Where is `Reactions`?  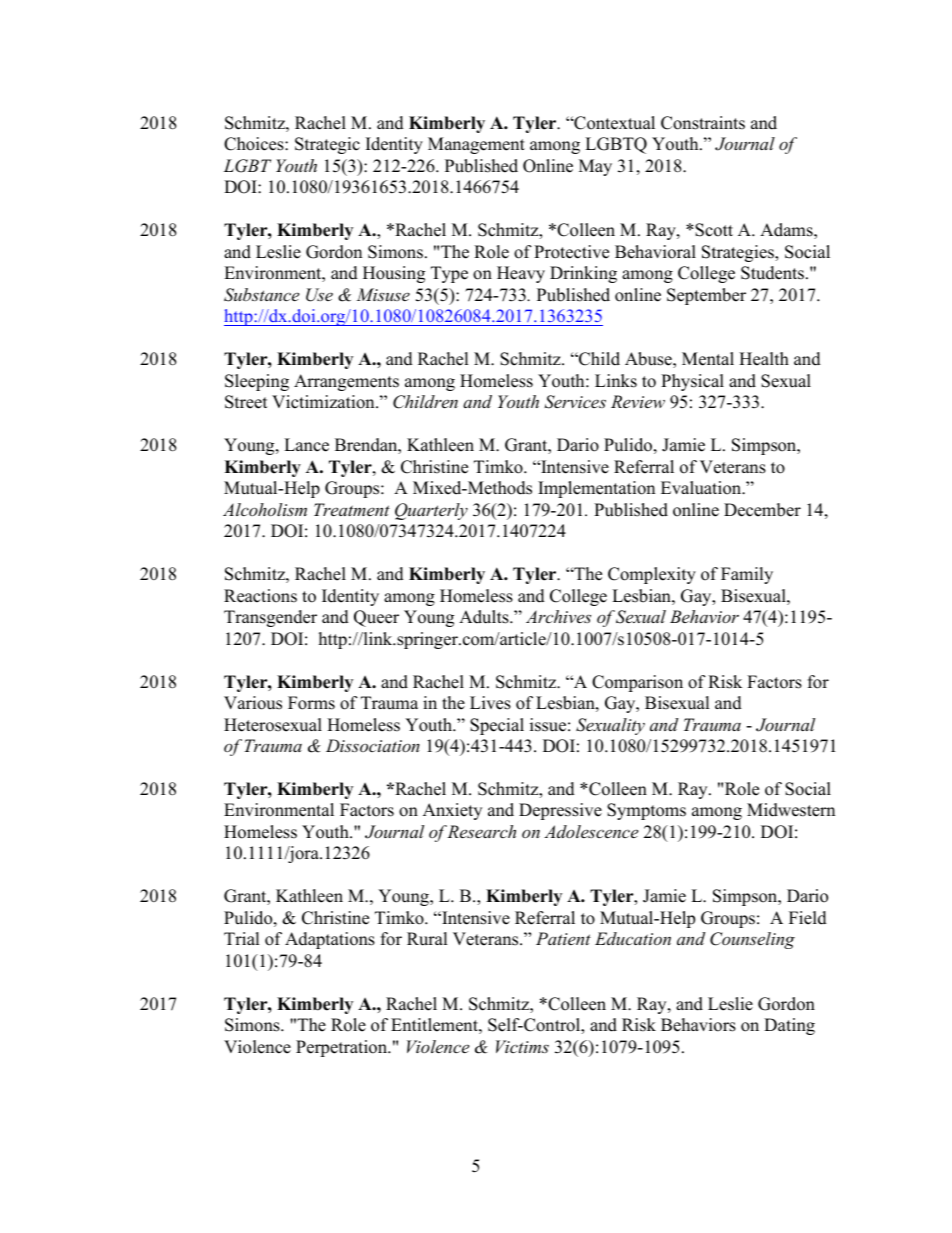
Reactions is located at coordinates (260, 596).
